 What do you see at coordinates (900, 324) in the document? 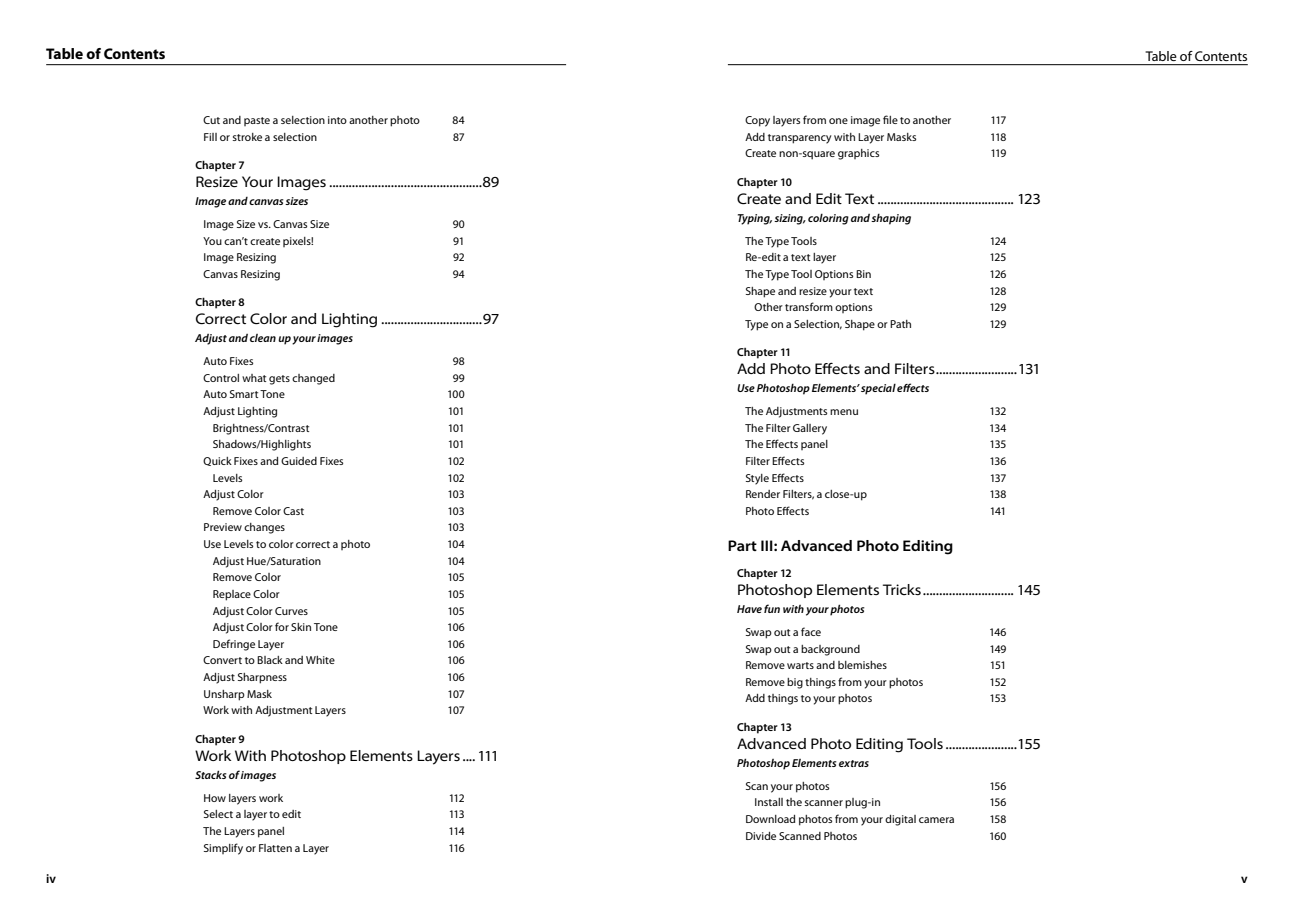
I see `Path` at bounding box center [900, 324].
